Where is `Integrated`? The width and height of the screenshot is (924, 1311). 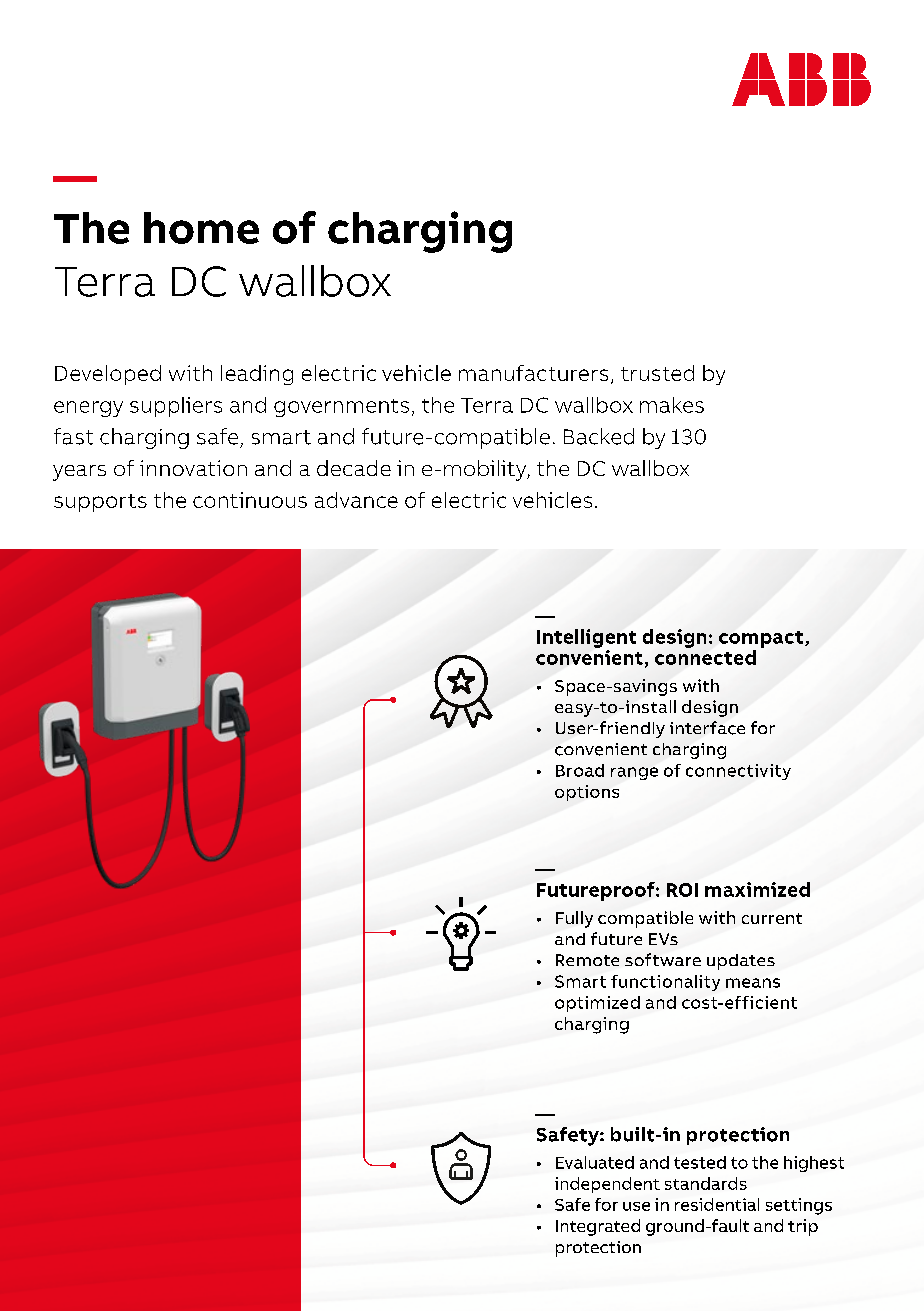
Integrated is located at coordinates (598, 1227).
